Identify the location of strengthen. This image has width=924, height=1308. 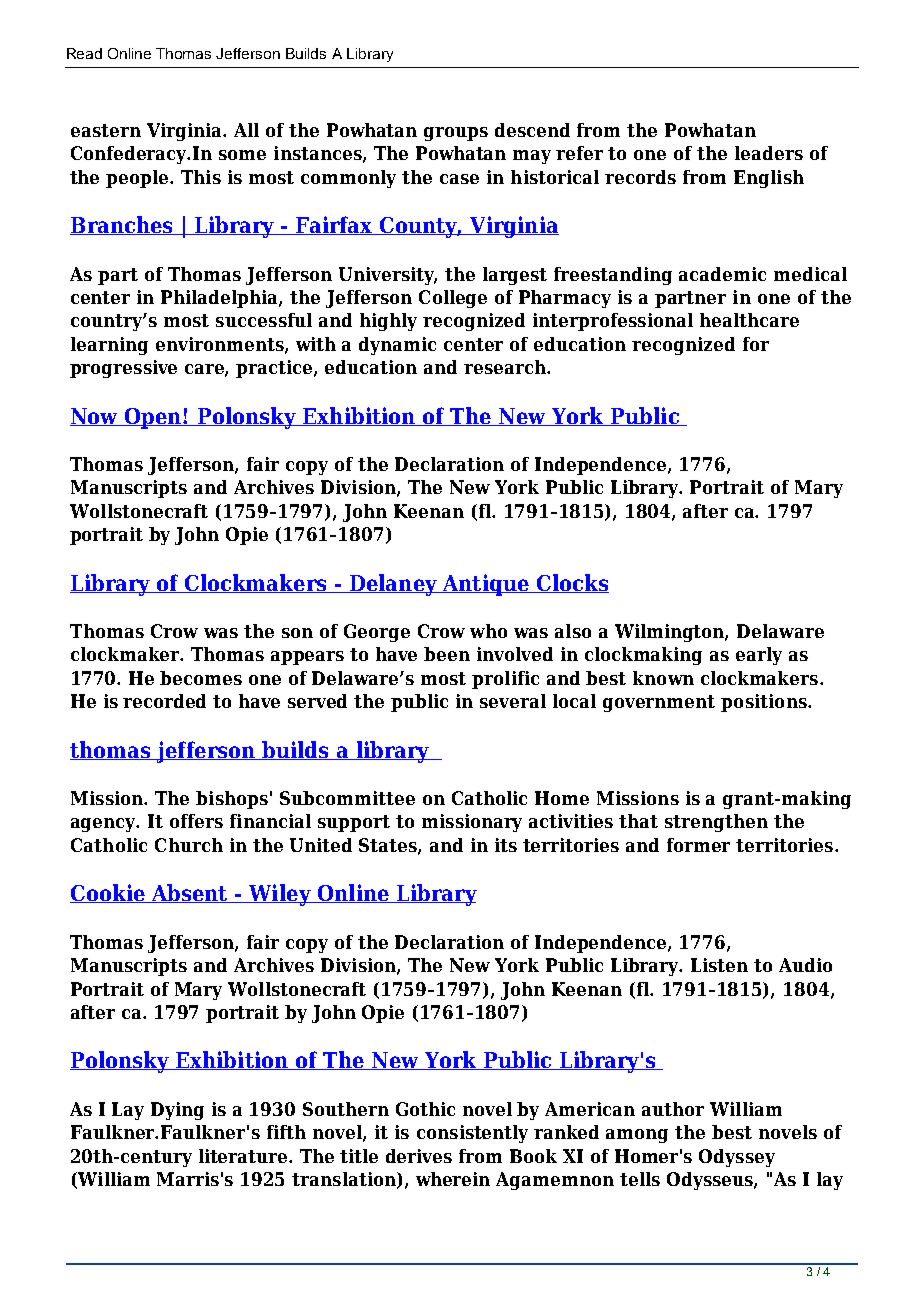
(716, 823).
